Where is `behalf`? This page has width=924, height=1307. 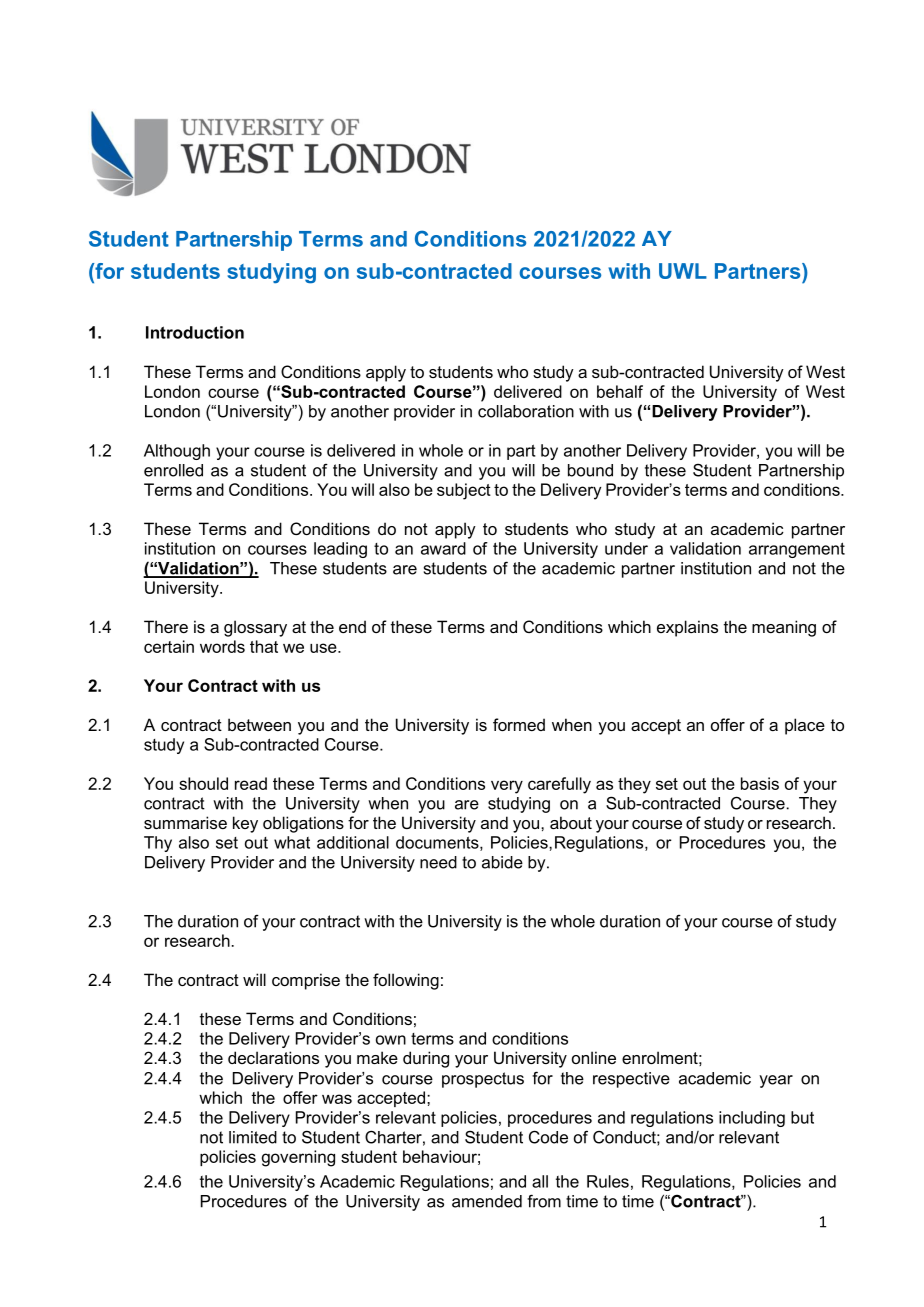
behalf is located at coordinates (620, 391).
